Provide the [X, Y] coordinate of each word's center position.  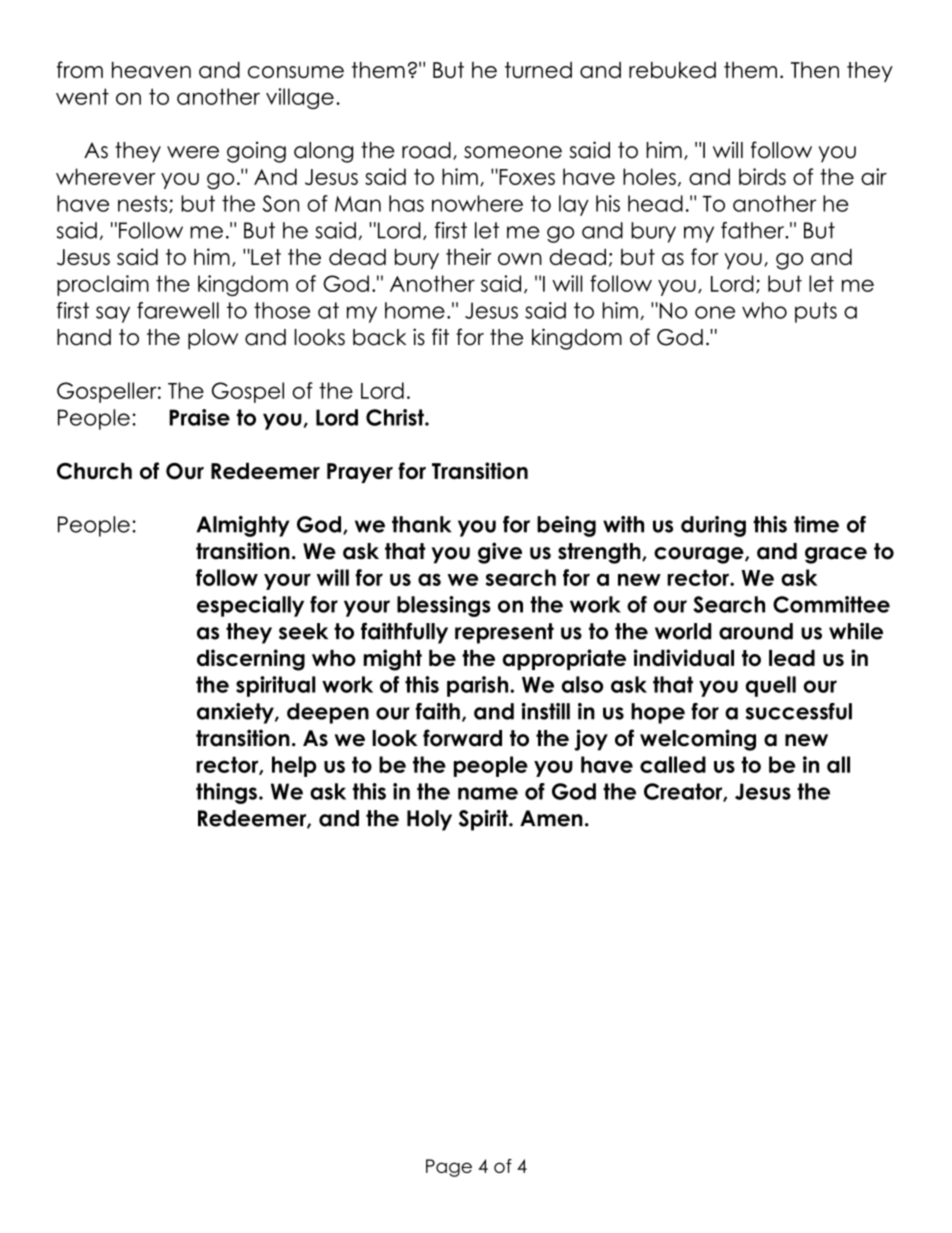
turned [538, 70]
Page [449, 1168]
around [756, 631]
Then [815, 70]
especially [250, 606]
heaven [151, 70]
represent [504, 633]
